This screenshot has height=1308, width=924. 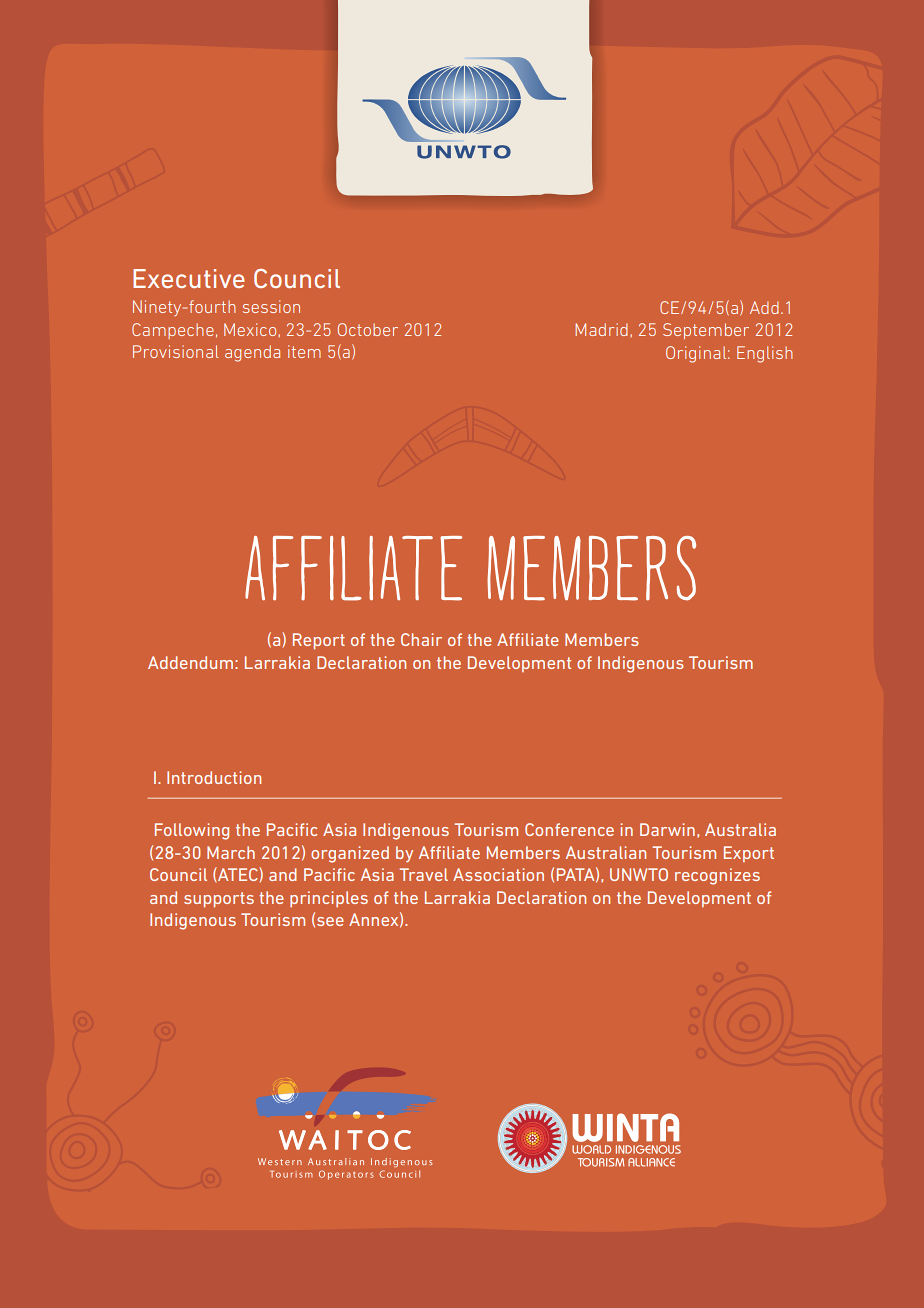 What do you see at coordinates (219, 900) in the screenshot?
I see `supports` at bounding box center [219, 900].
